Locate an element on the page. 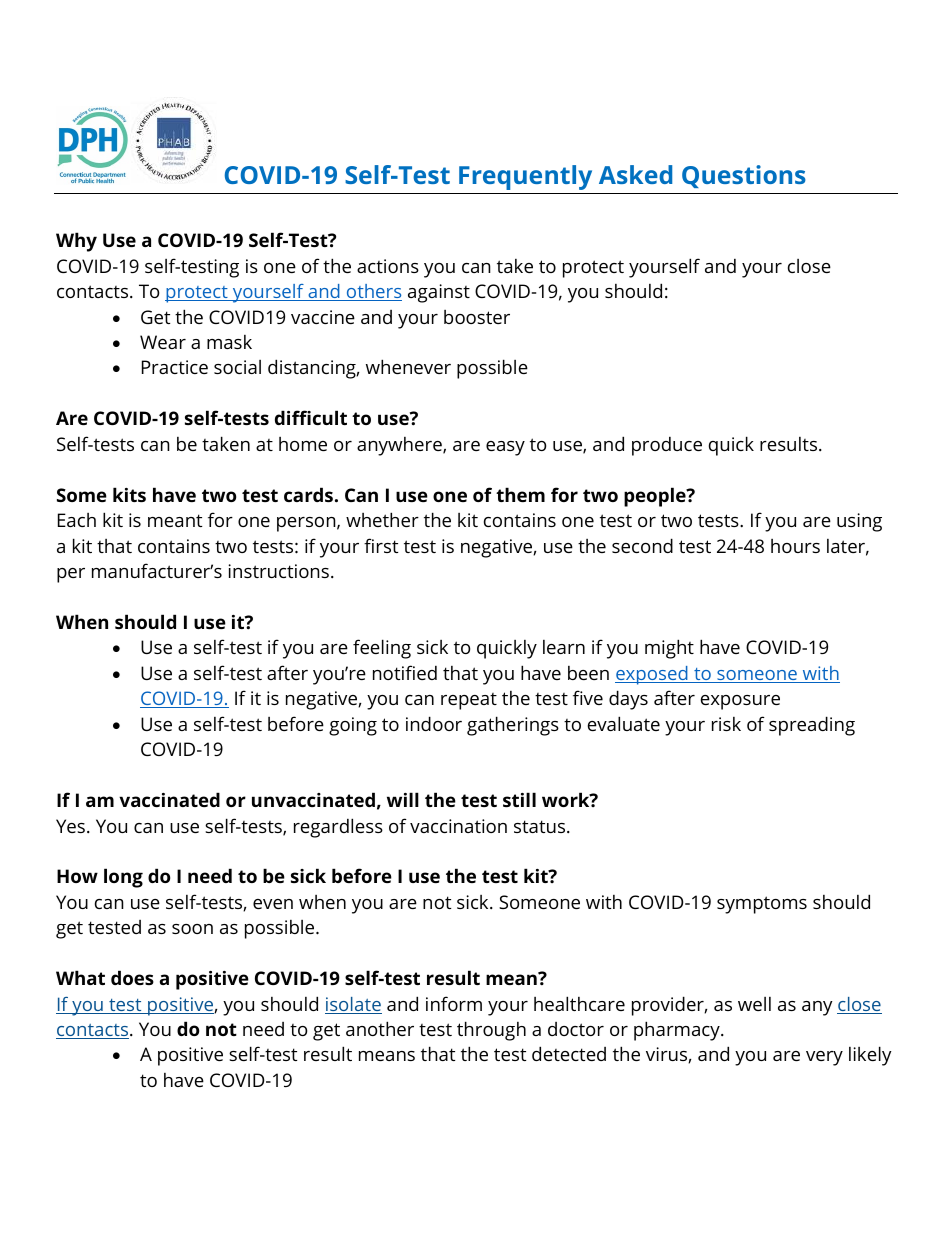 The image size is (952, 1233). through is located at coordinates (491, 1031).
